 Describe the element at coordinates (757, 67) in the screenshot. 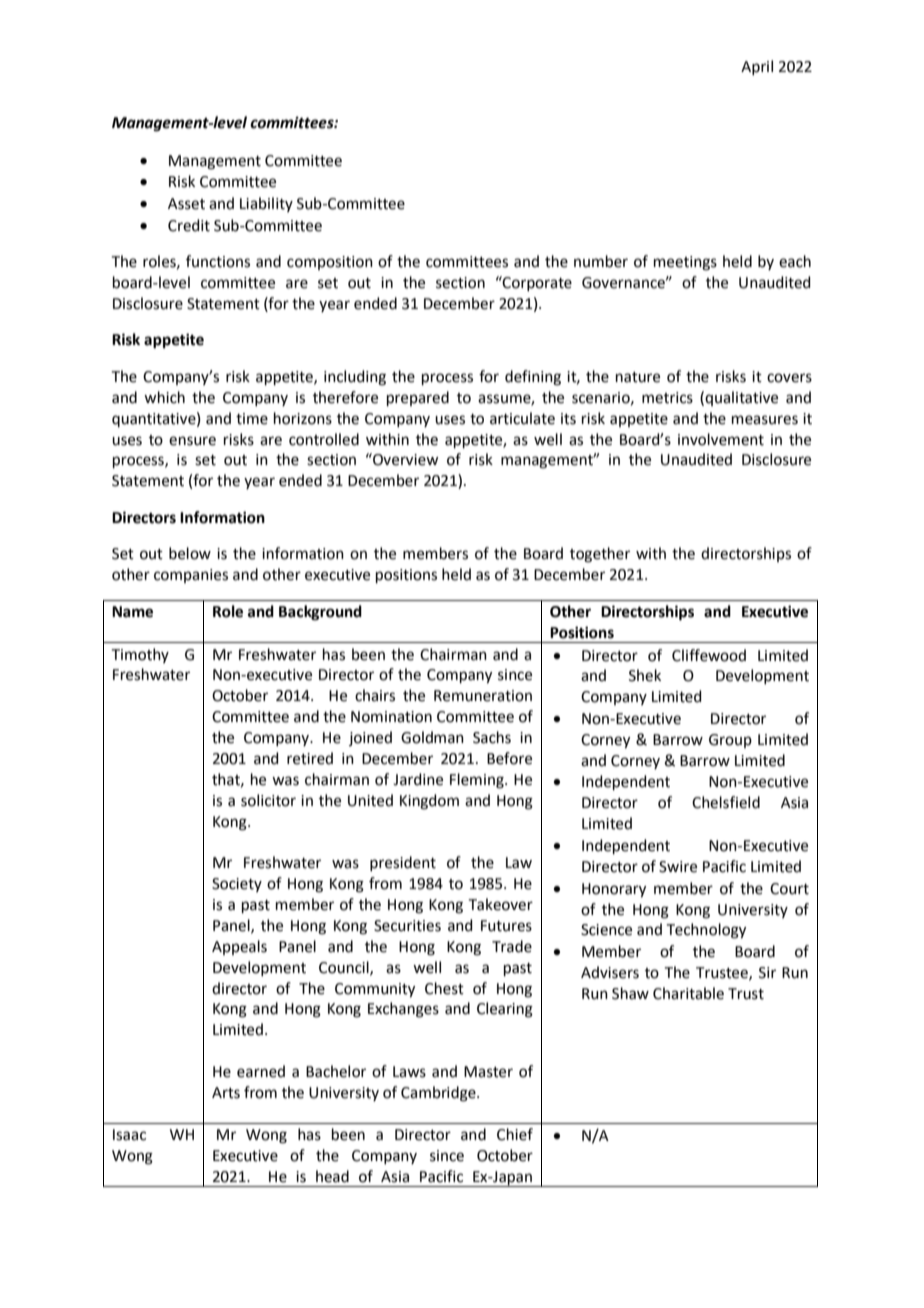

I see `April` at that location.
